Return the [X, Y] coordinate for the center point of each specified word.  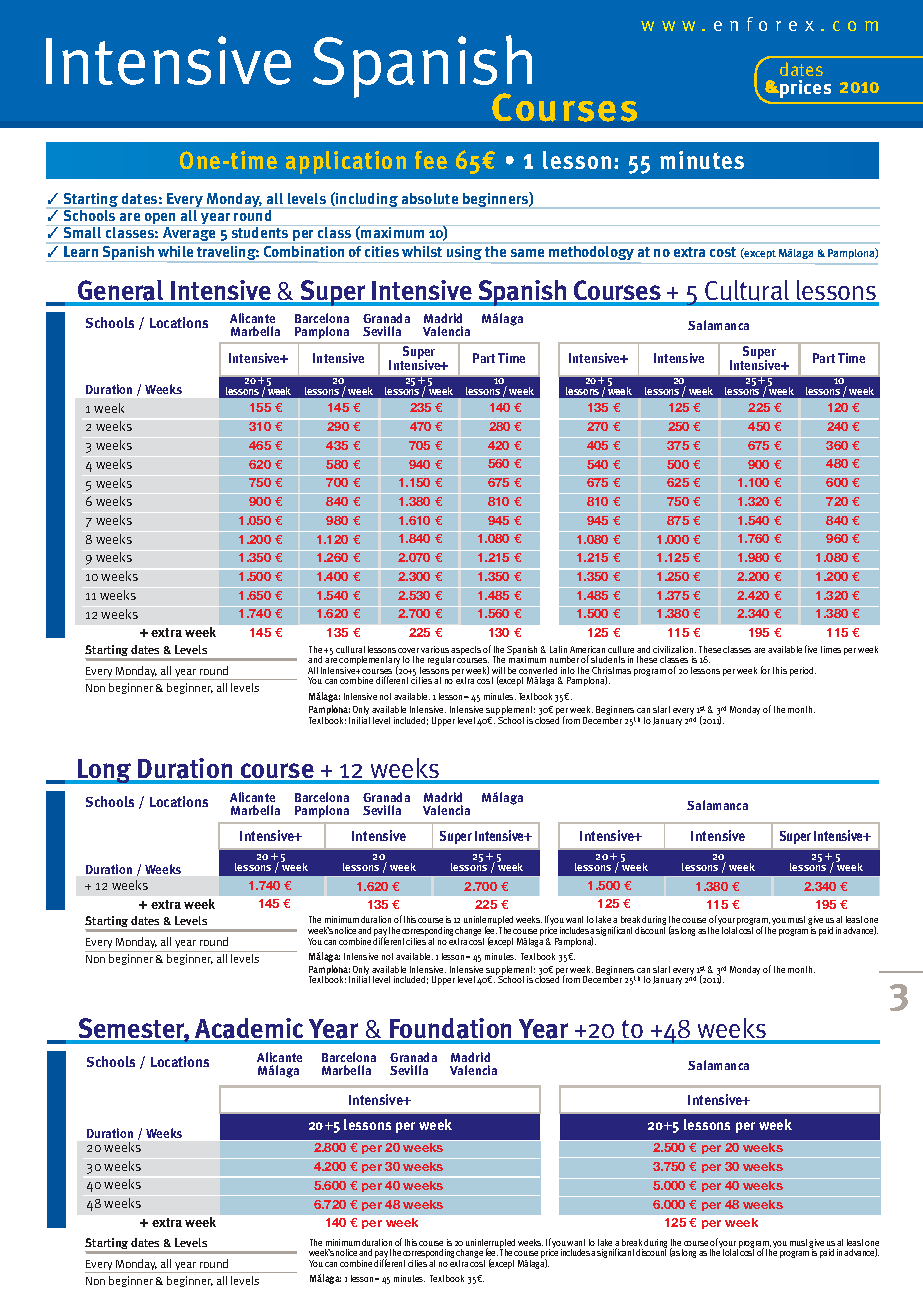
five [811, 649]
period [803, 671]
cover [408, 650]
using [465, 253]
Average [189, 235]
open [160, 220]
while [175, 251]
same [527, 253]
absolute [430, 200]
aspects [466, 650]
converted [538, 670]
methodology [591, 253]
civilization [674, 649]
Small [82, 232]
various [435, 649]
